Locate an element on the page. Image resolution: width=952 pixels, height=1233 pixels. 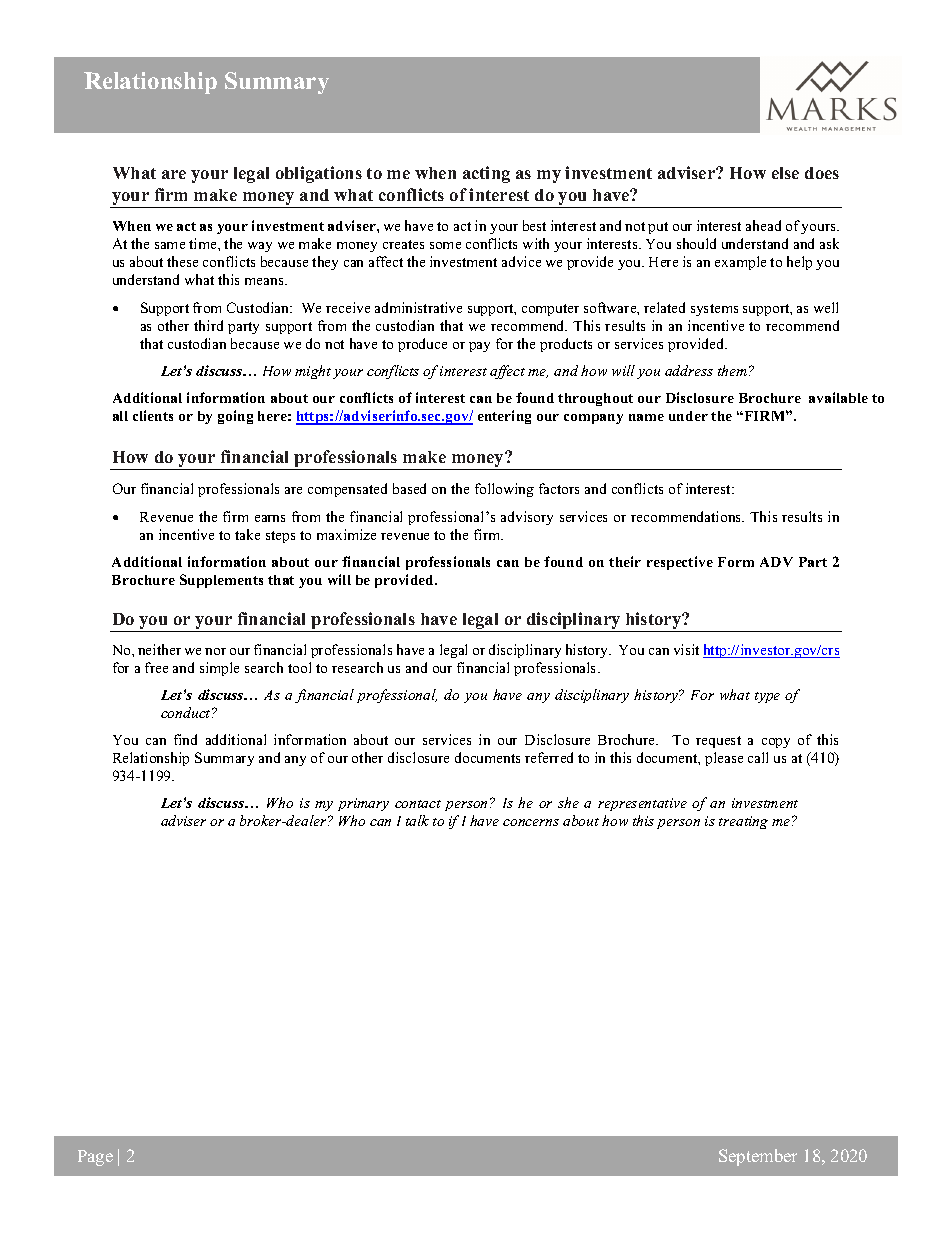
treating is located at coordinates (743, 822).
